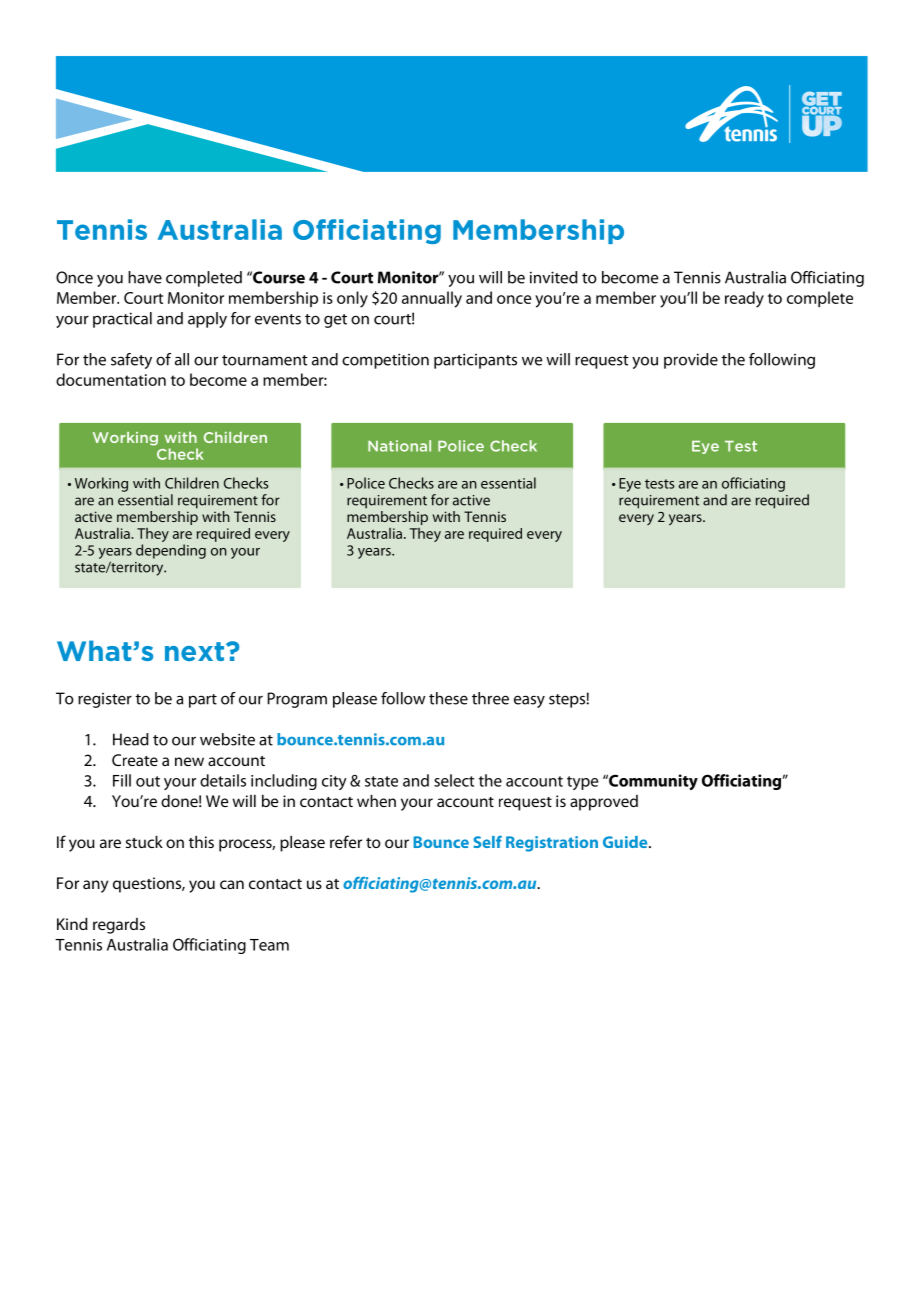  Describe the element at coordinates (145, 277) in the screenshot. I see `have` at that location.
